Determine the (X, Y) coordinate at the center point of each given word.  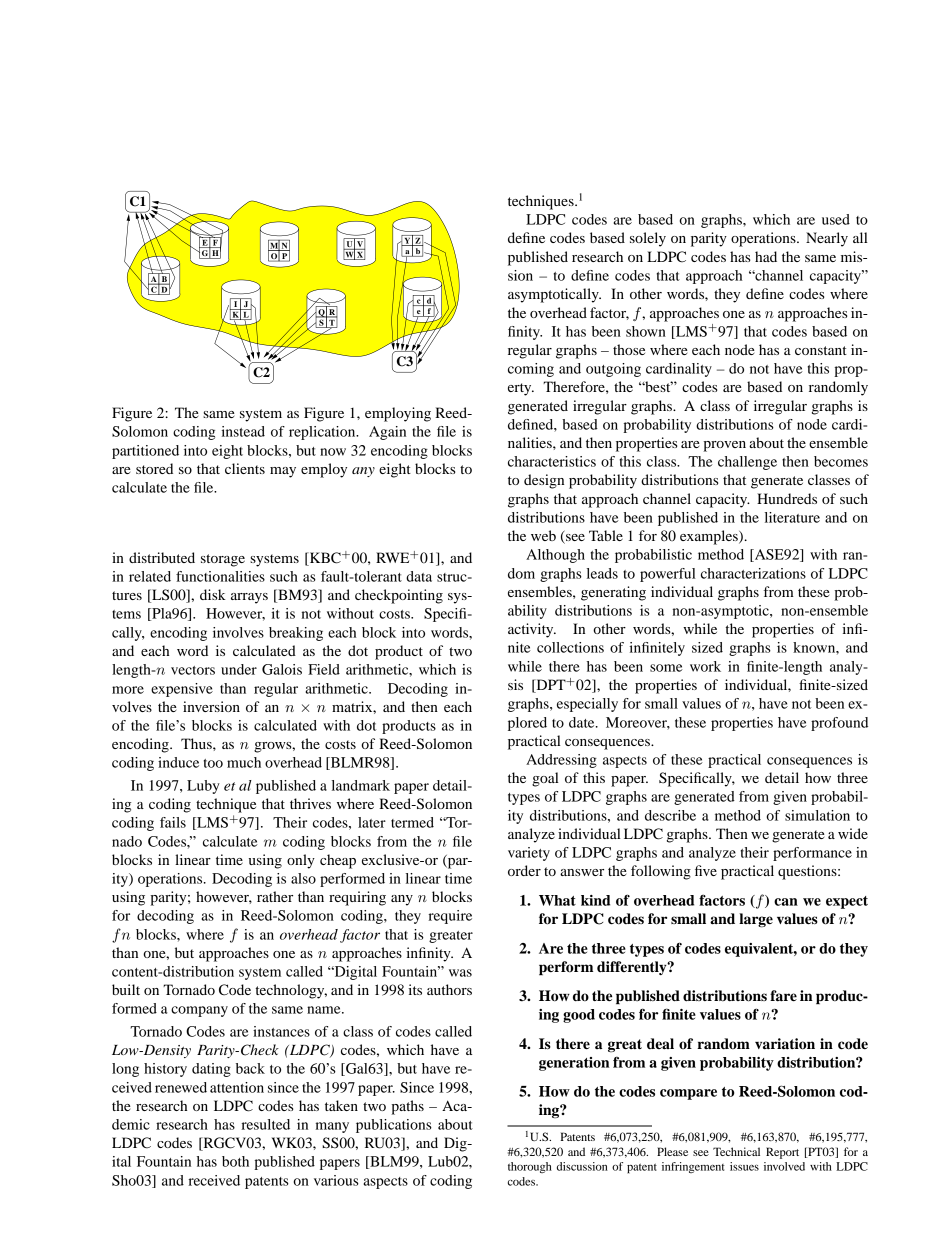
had (766, 256)
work (705, 666)
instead (243, 431)
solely (648, 239)
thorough (530, 1167)
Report (782, 1153)
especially (587, 705)
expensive (182, 690)
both (235, 1161)
